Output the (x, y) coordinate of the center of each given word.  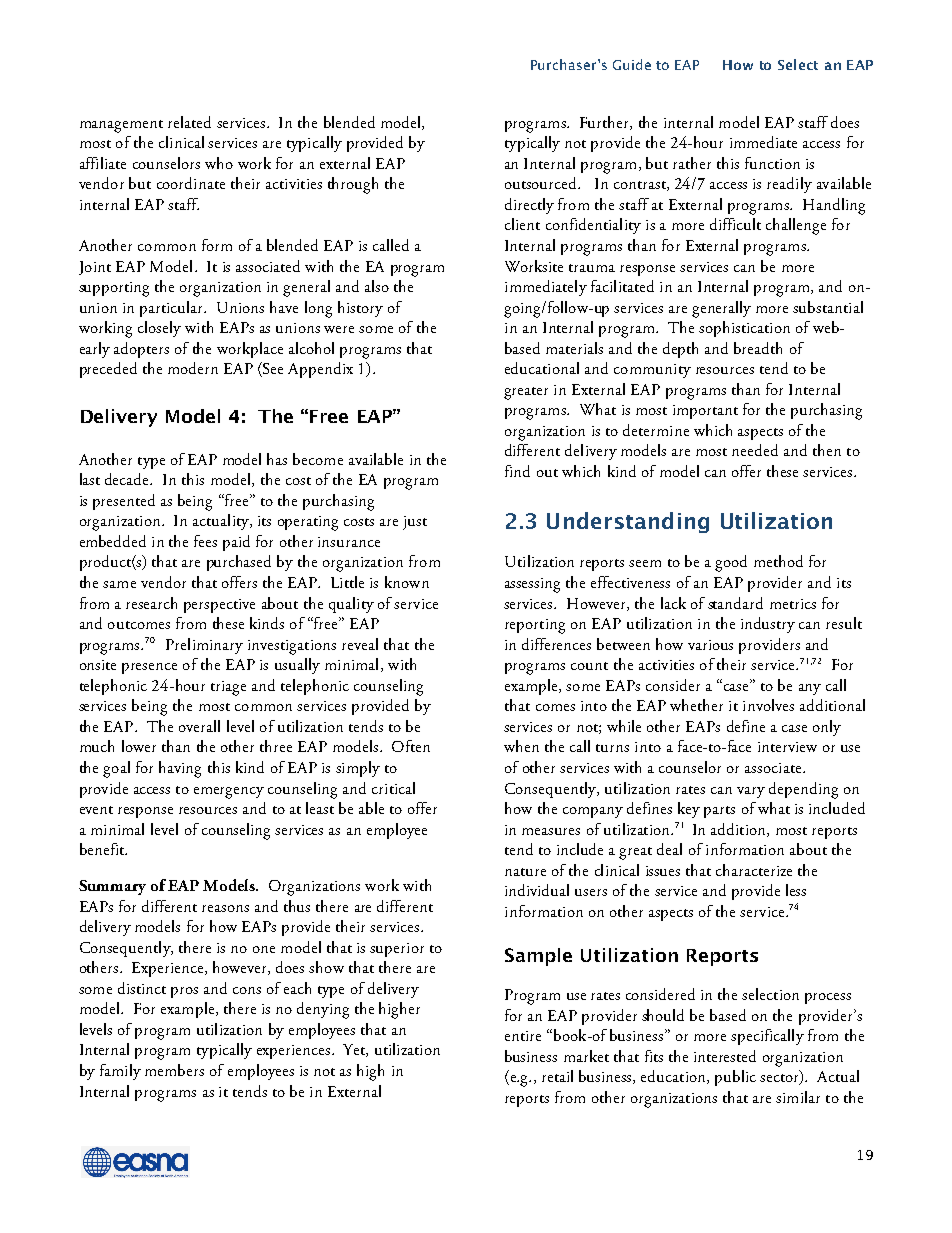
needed (755, 450)
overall (199, 726)
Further (605, 123)
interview (787, 747)
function (772, 163)
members (174, 1070)
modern (193, 368)
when (521, 746)
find (517, 471)
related (189, 122)
